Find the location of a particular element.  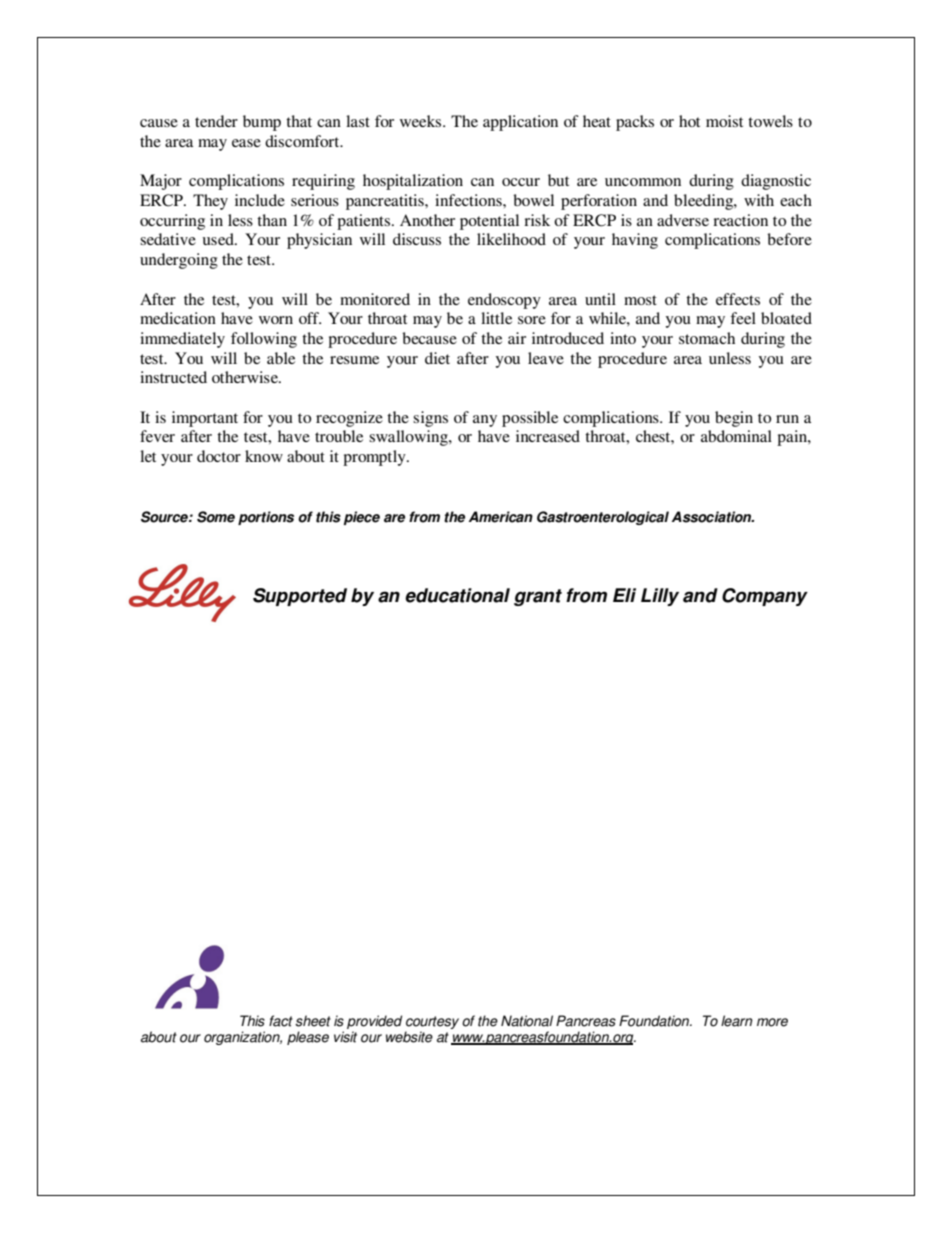

educational is located at coordinates (457, 595).
